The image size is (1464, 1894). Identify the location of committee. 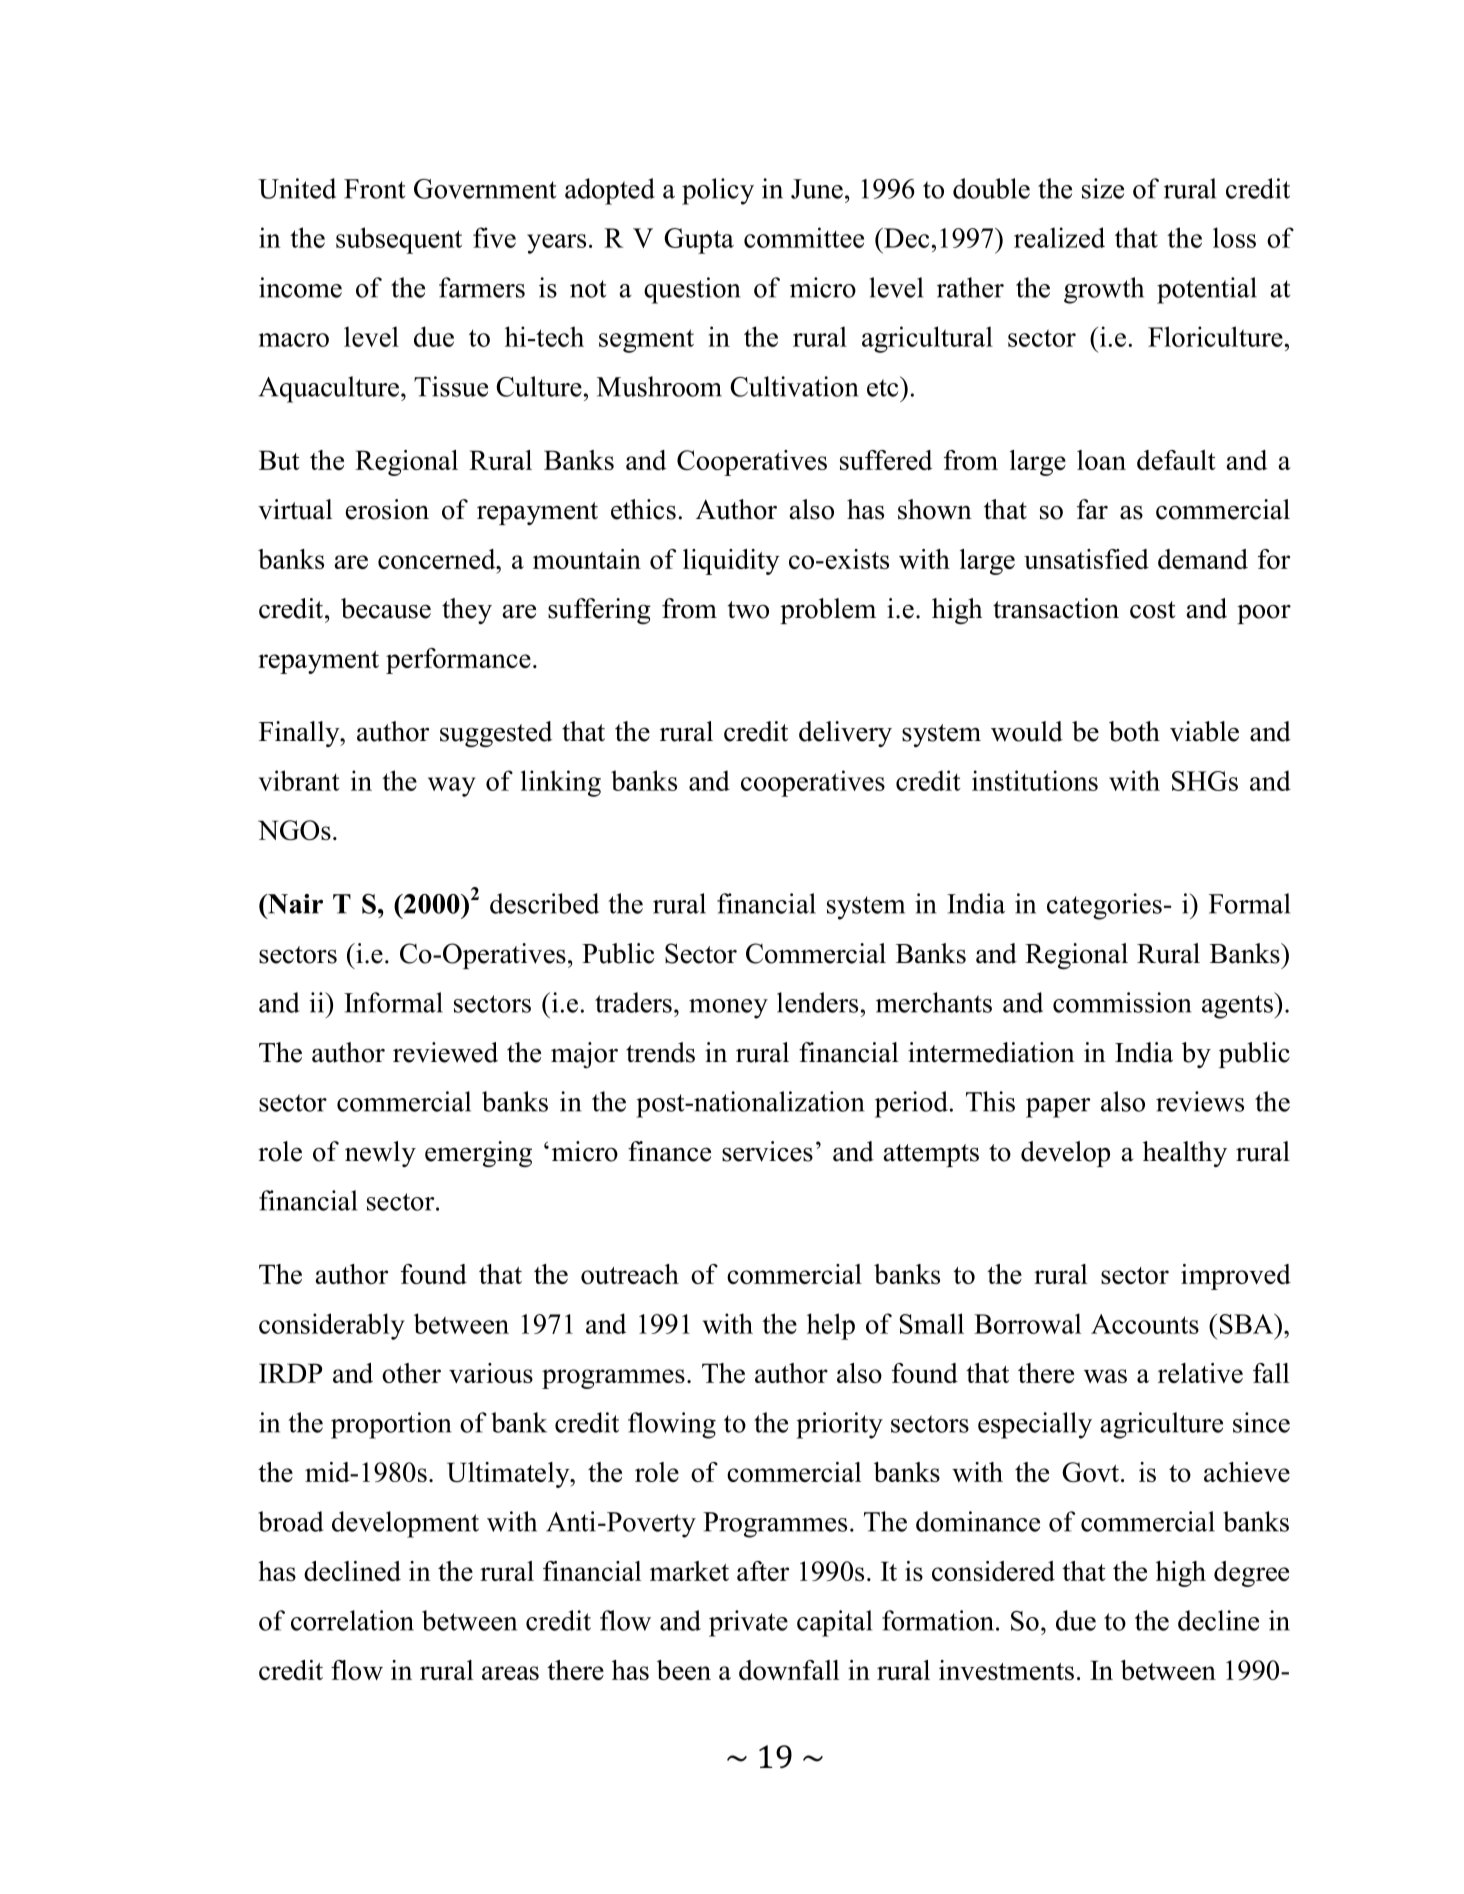
(804, 237).
